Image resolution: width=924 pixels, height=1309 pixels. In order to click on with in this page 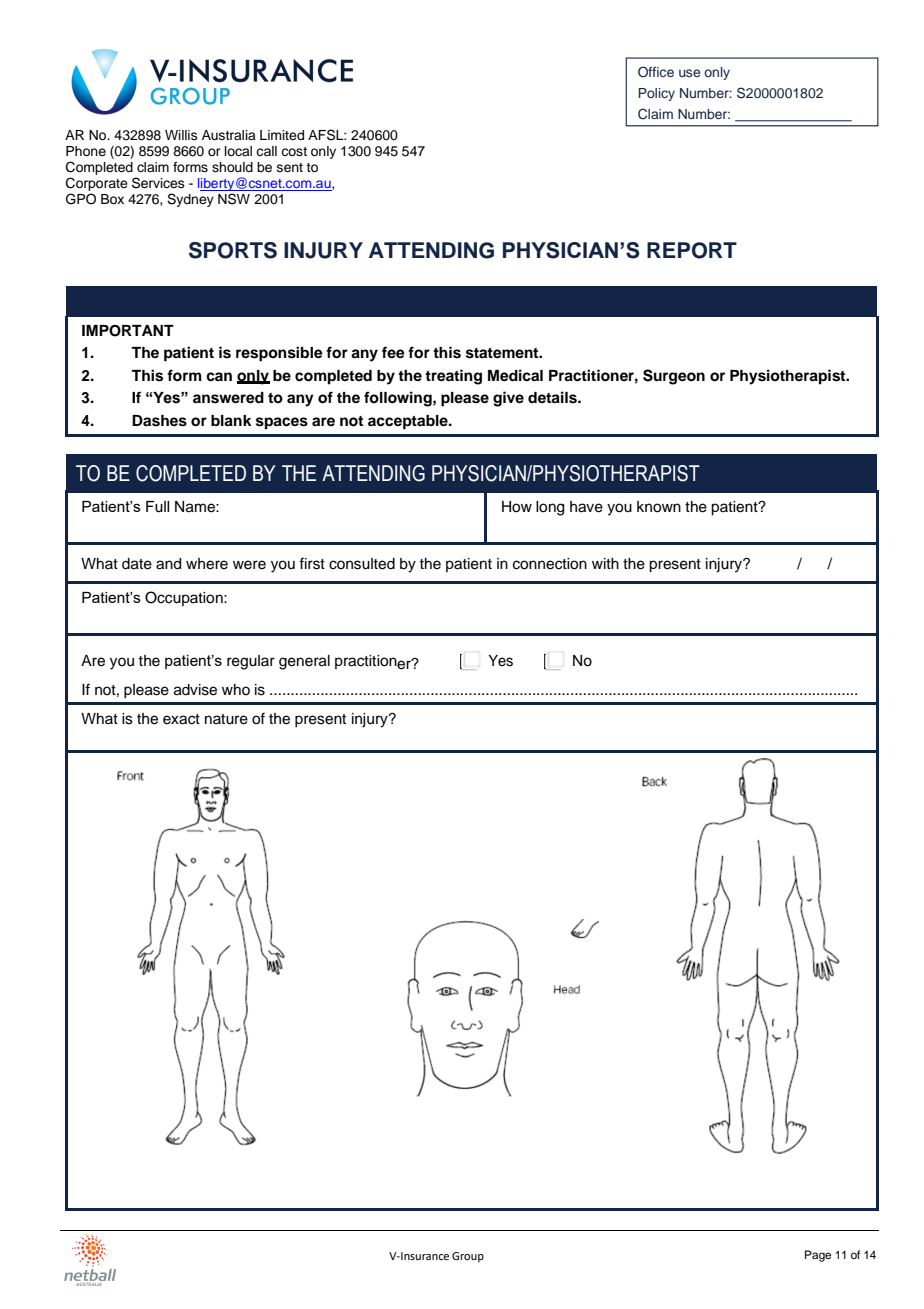, I will do `click(605, 563)`.
